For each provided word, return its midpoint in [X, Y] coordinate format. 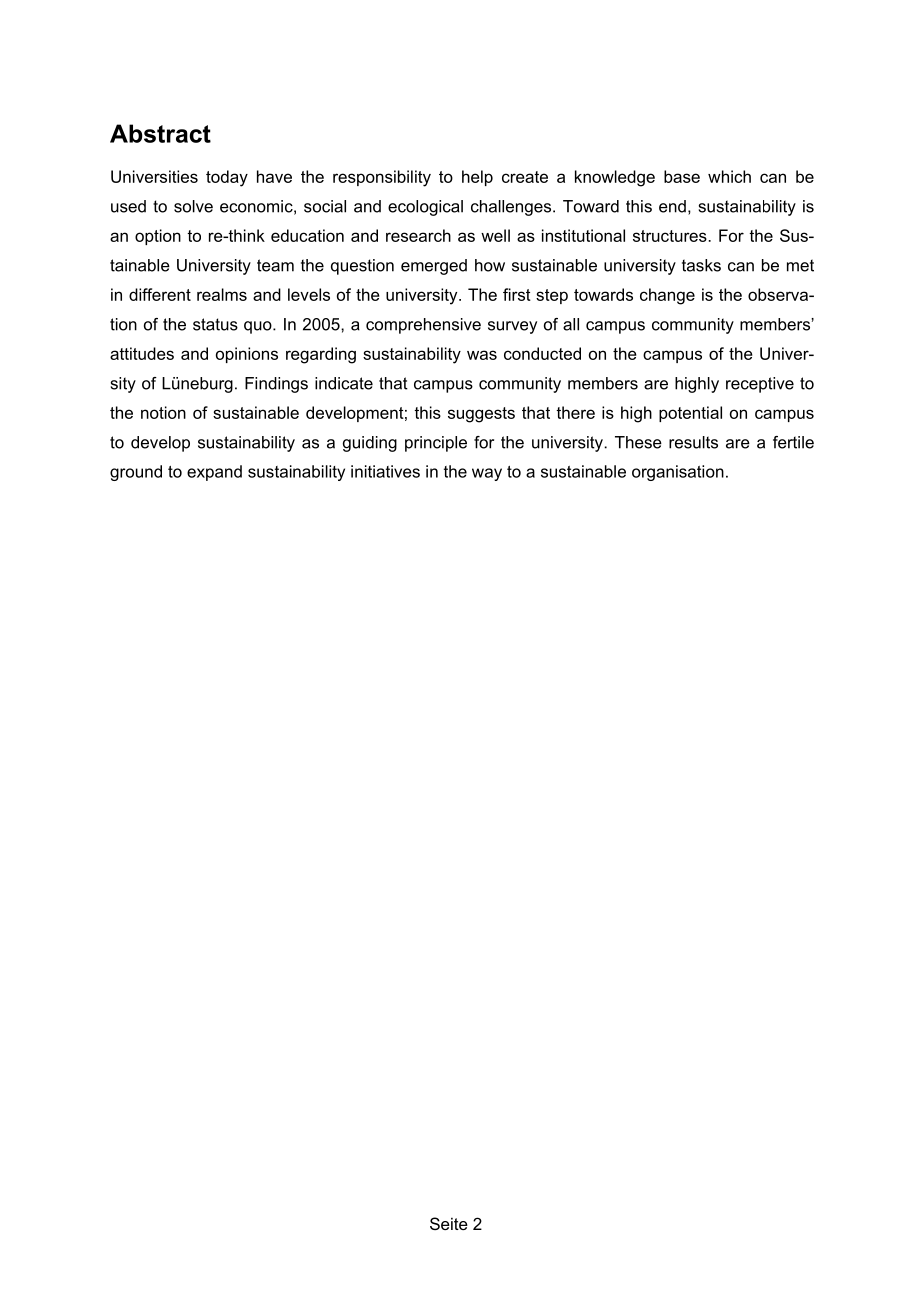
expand [214, 473]
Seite [449, 1223]
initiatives [385, 471]
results [693, 442]
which [729, 176]
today [227, 178]
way [487, 474]
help [477, 178]
